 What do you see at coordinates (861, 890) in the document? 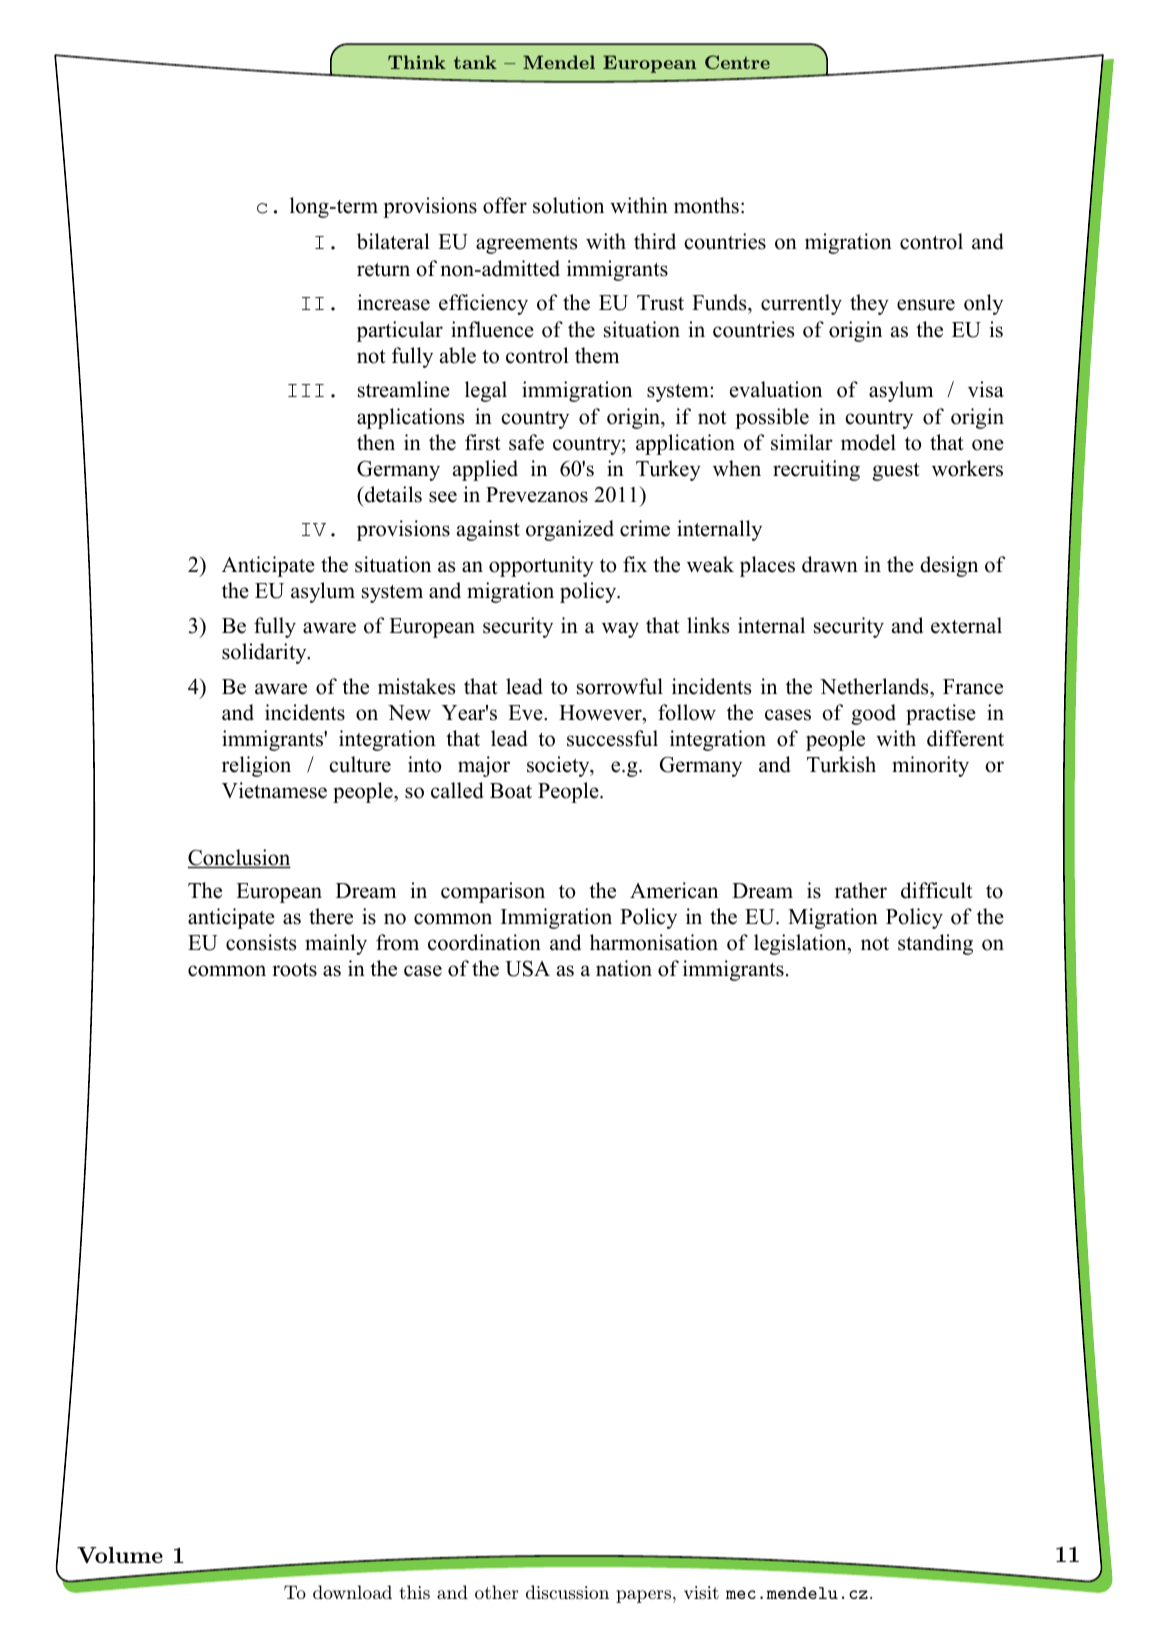
I see `rather` at bounding box center [861, 890].
